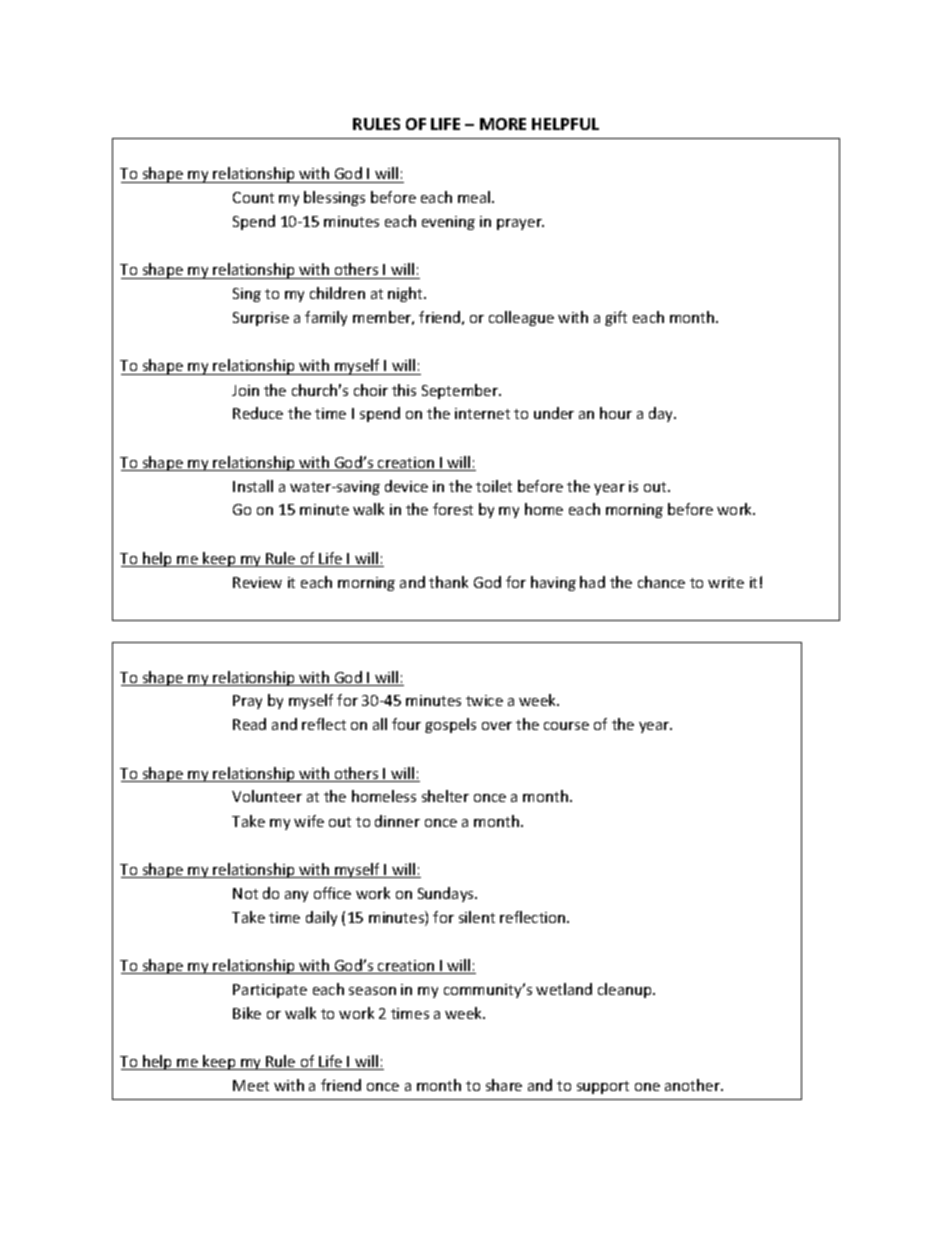  Describe the element at coordinates (251, 1085) in the document. I see `Meet` at that location.
